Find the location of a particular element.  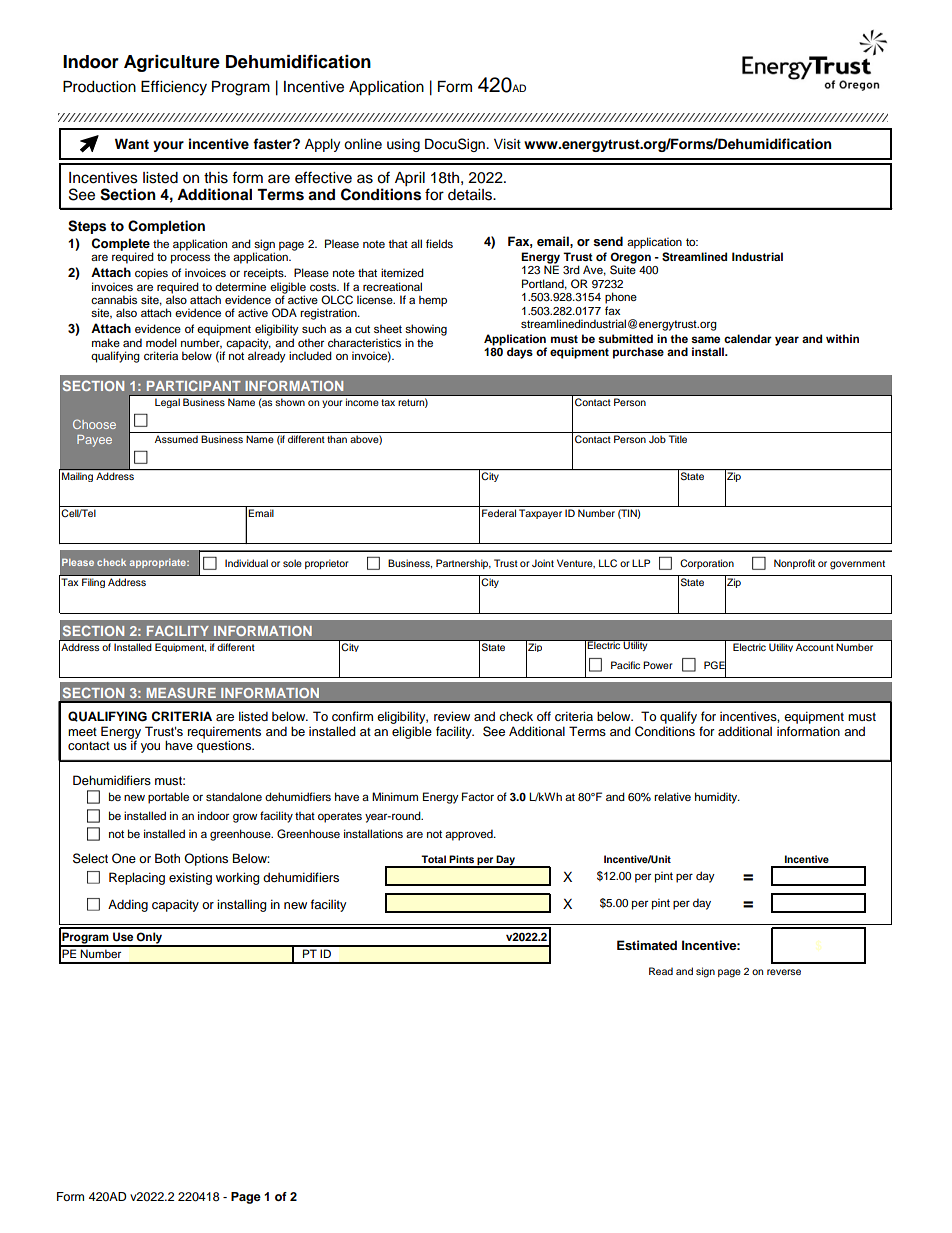

Visit is located at coordinates (507, 144).
